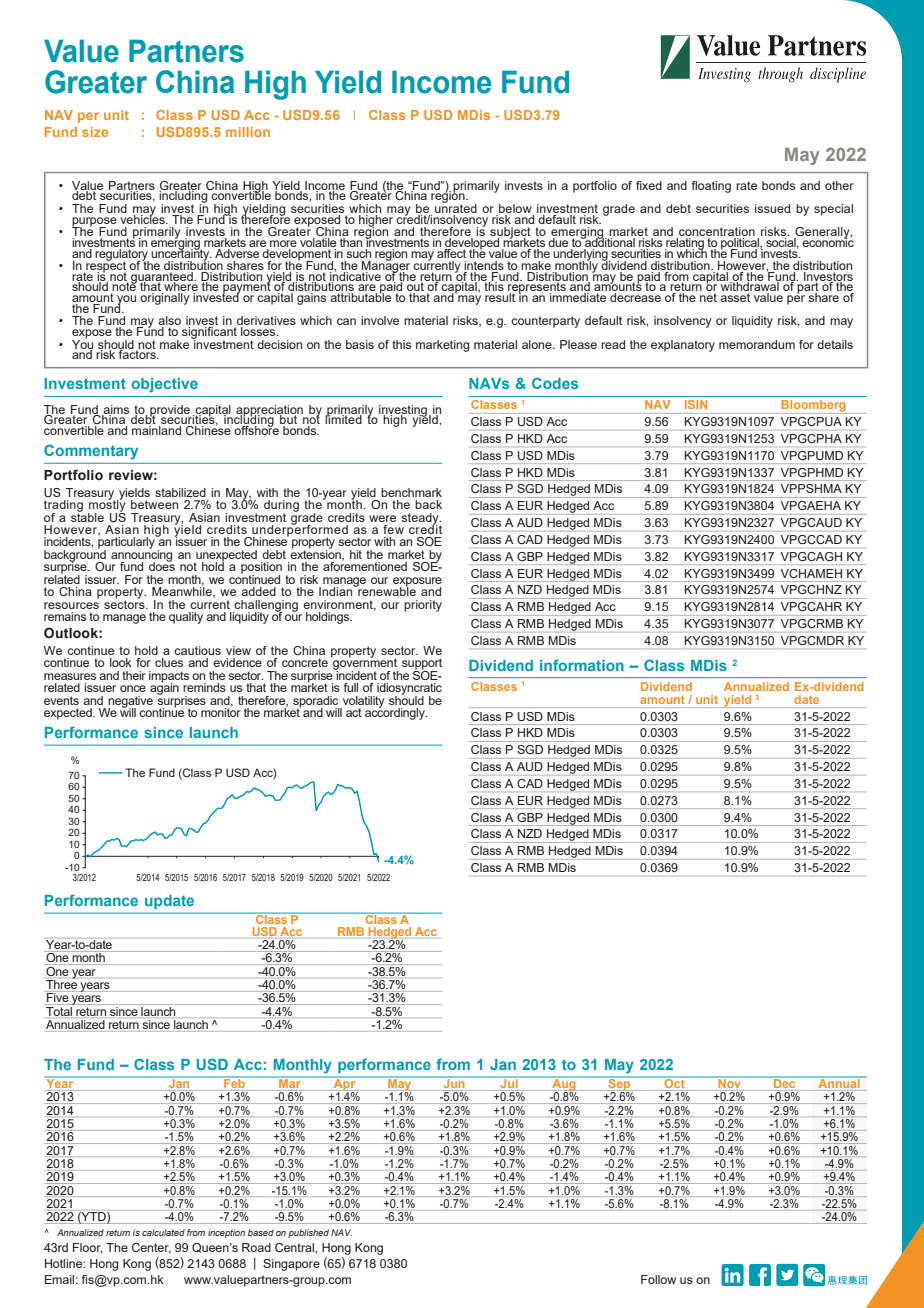 The width and height of the document is (924, 1308). Describe the element at coordinates (95, 132) in the document. I see `size` at that location.
